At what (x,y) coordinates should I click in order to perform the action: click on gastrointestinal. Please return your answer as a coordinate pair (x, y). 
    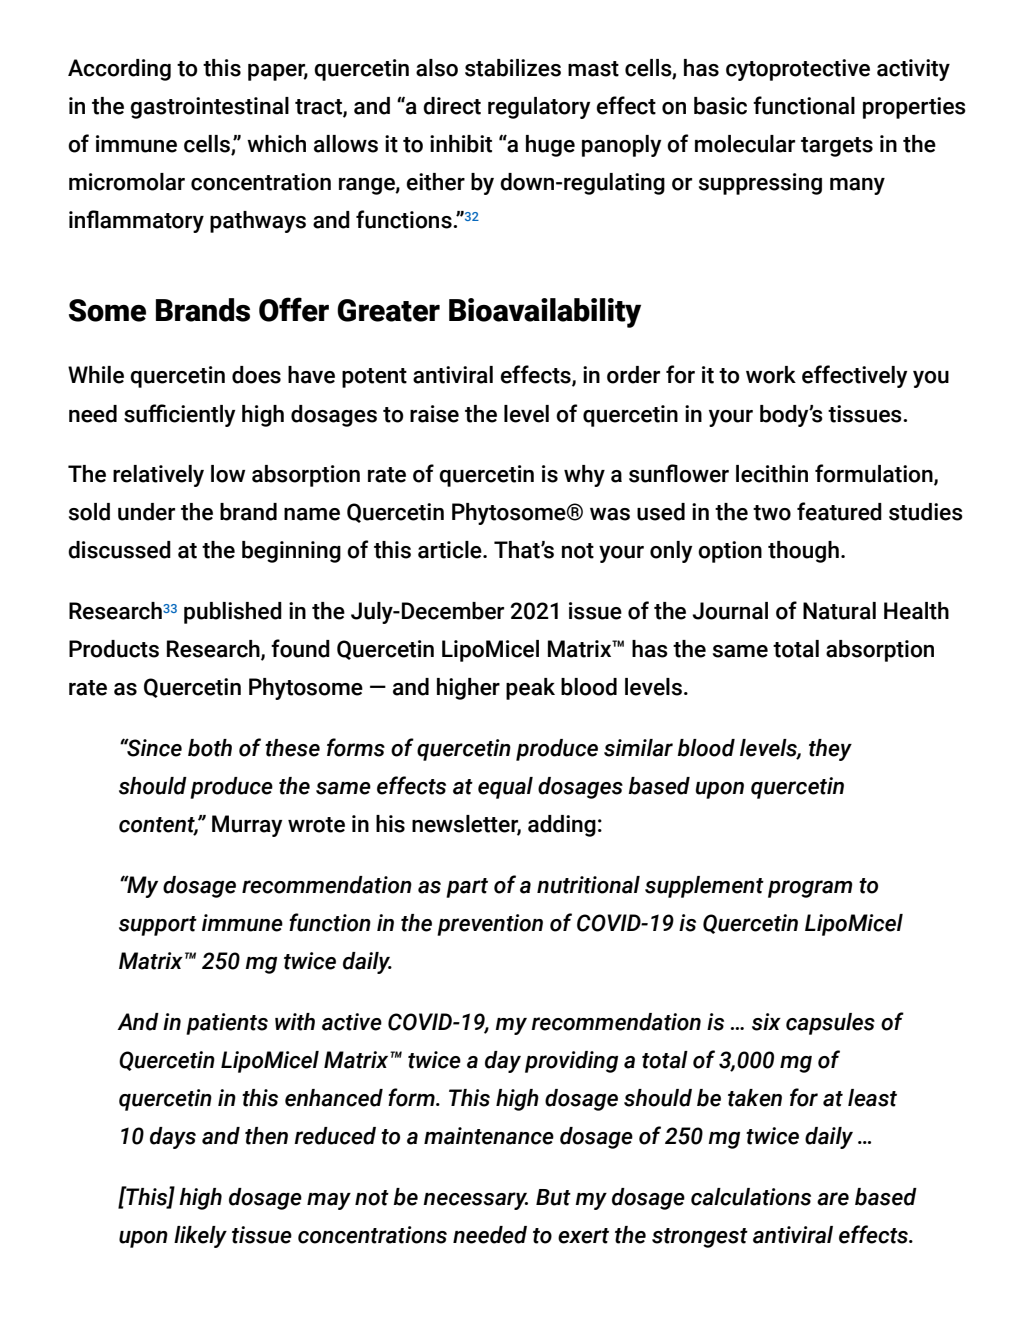
    Looking at the image, I should click on (210, 108).
